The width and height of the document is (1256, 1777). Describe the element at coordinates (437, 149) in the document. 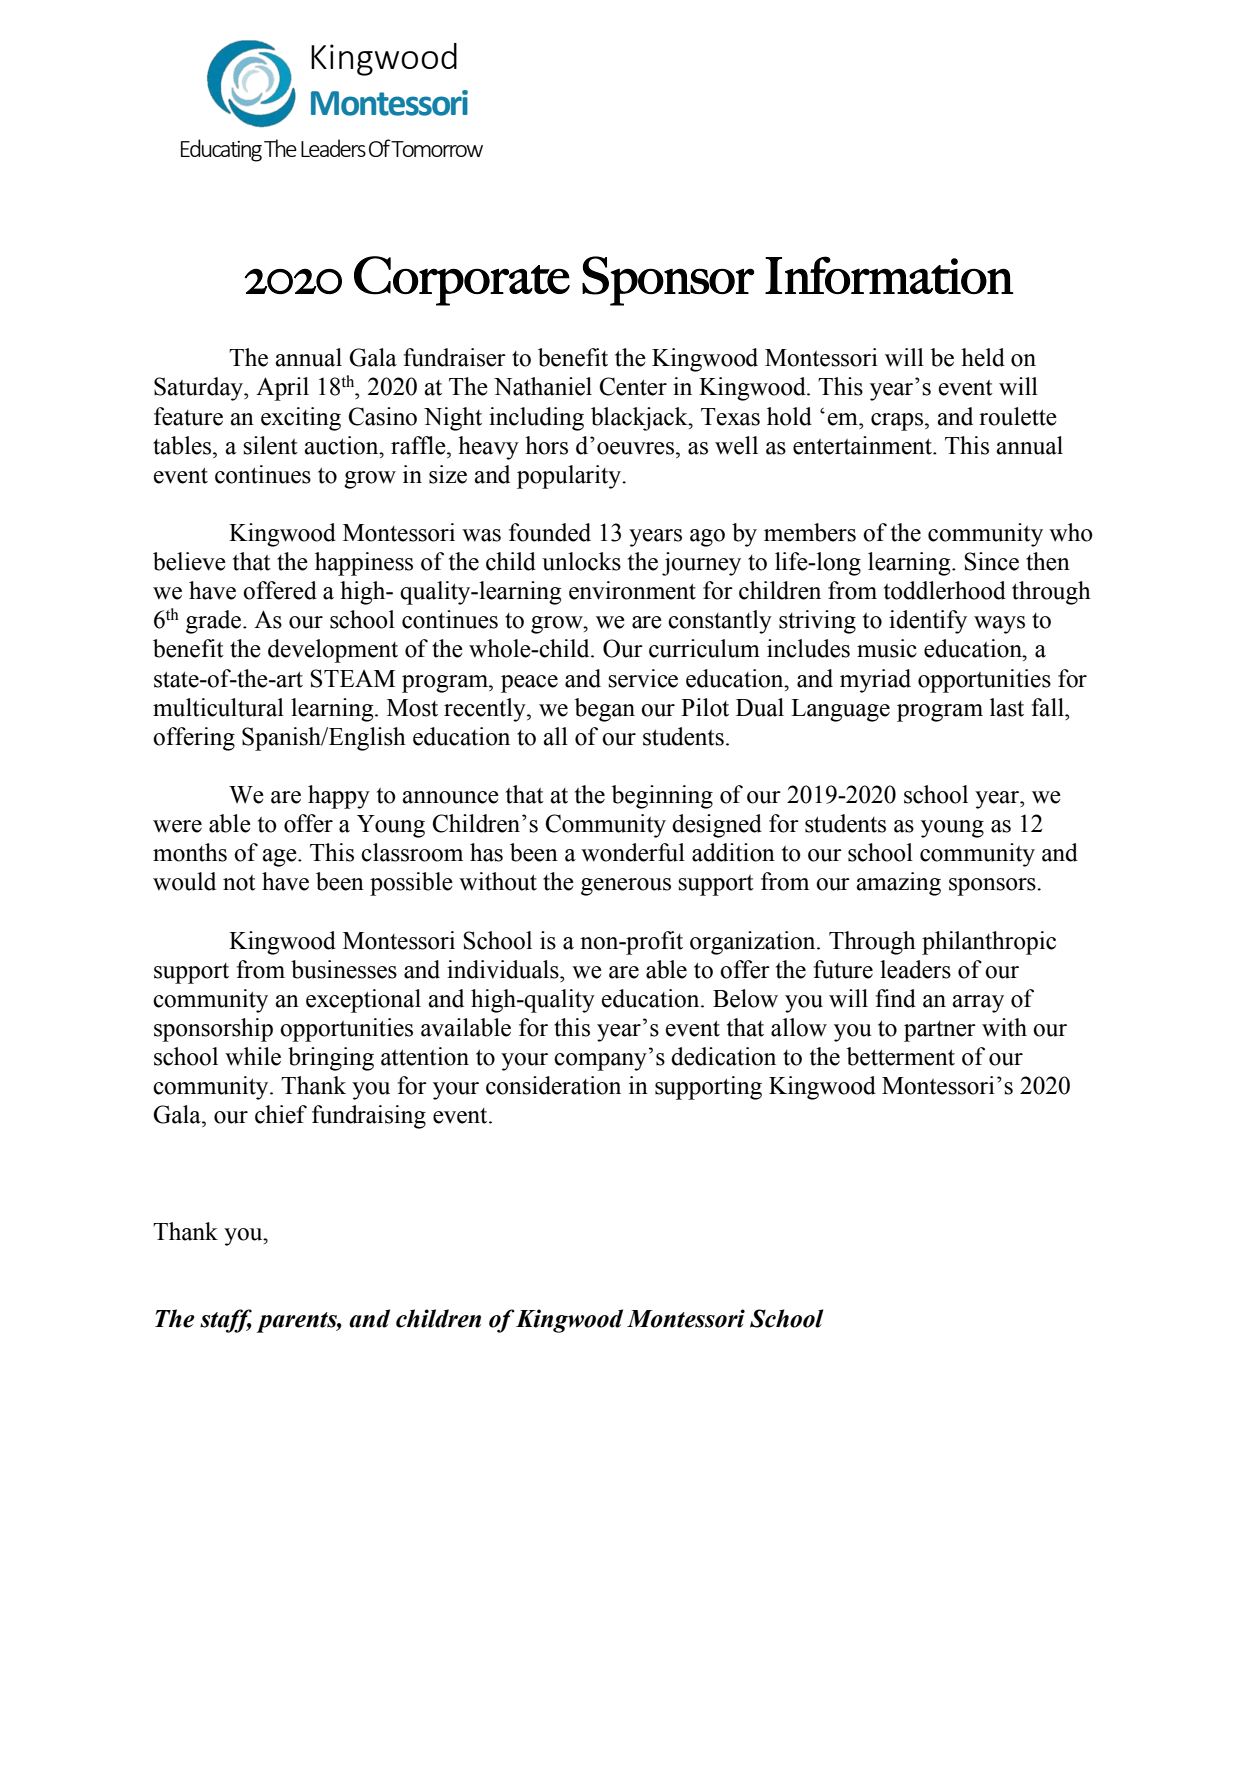

I see `Tomorrow` at that location.
